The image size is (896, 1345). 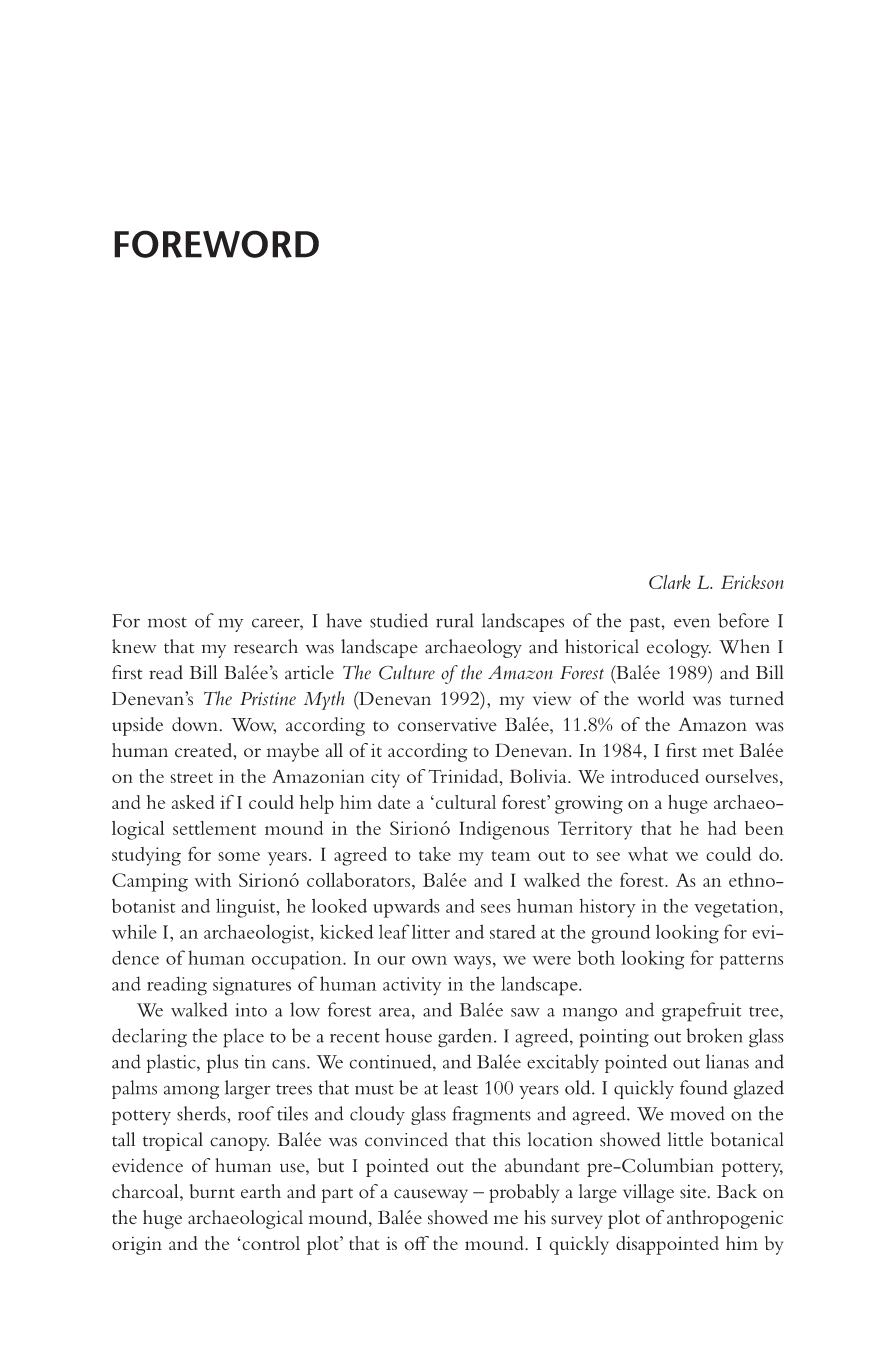 I want to click on Clark, so click(x=670, y=582).
